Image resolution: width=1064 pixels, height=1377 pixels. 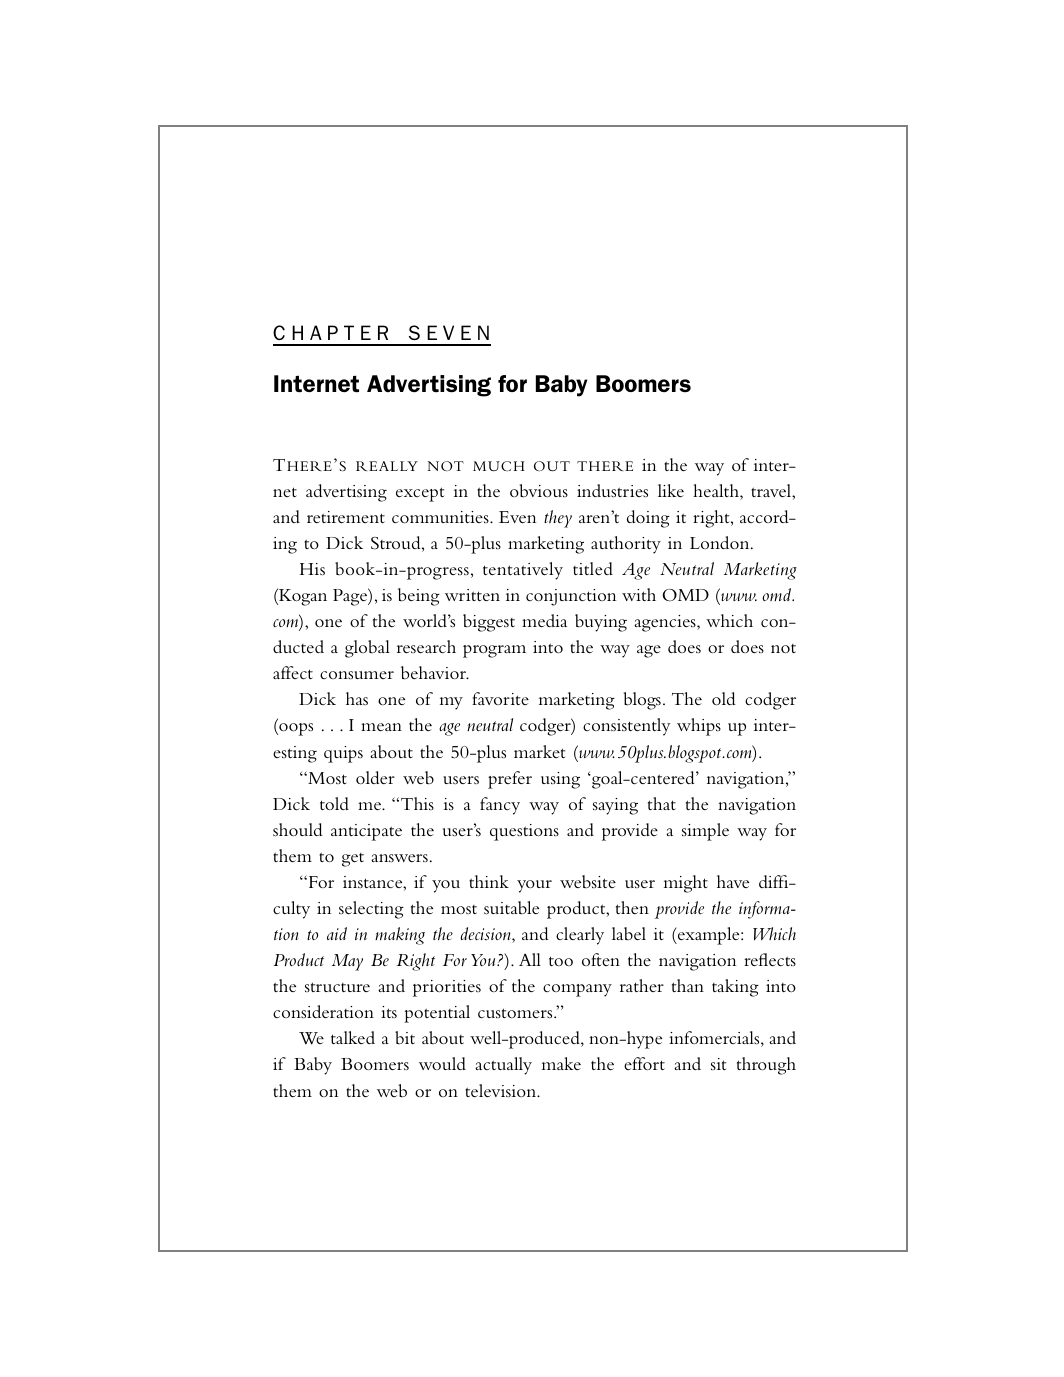 What do you see at coordinates (717, 492) in the screenshot?
I see `health` at bounding box center [717, 492].
